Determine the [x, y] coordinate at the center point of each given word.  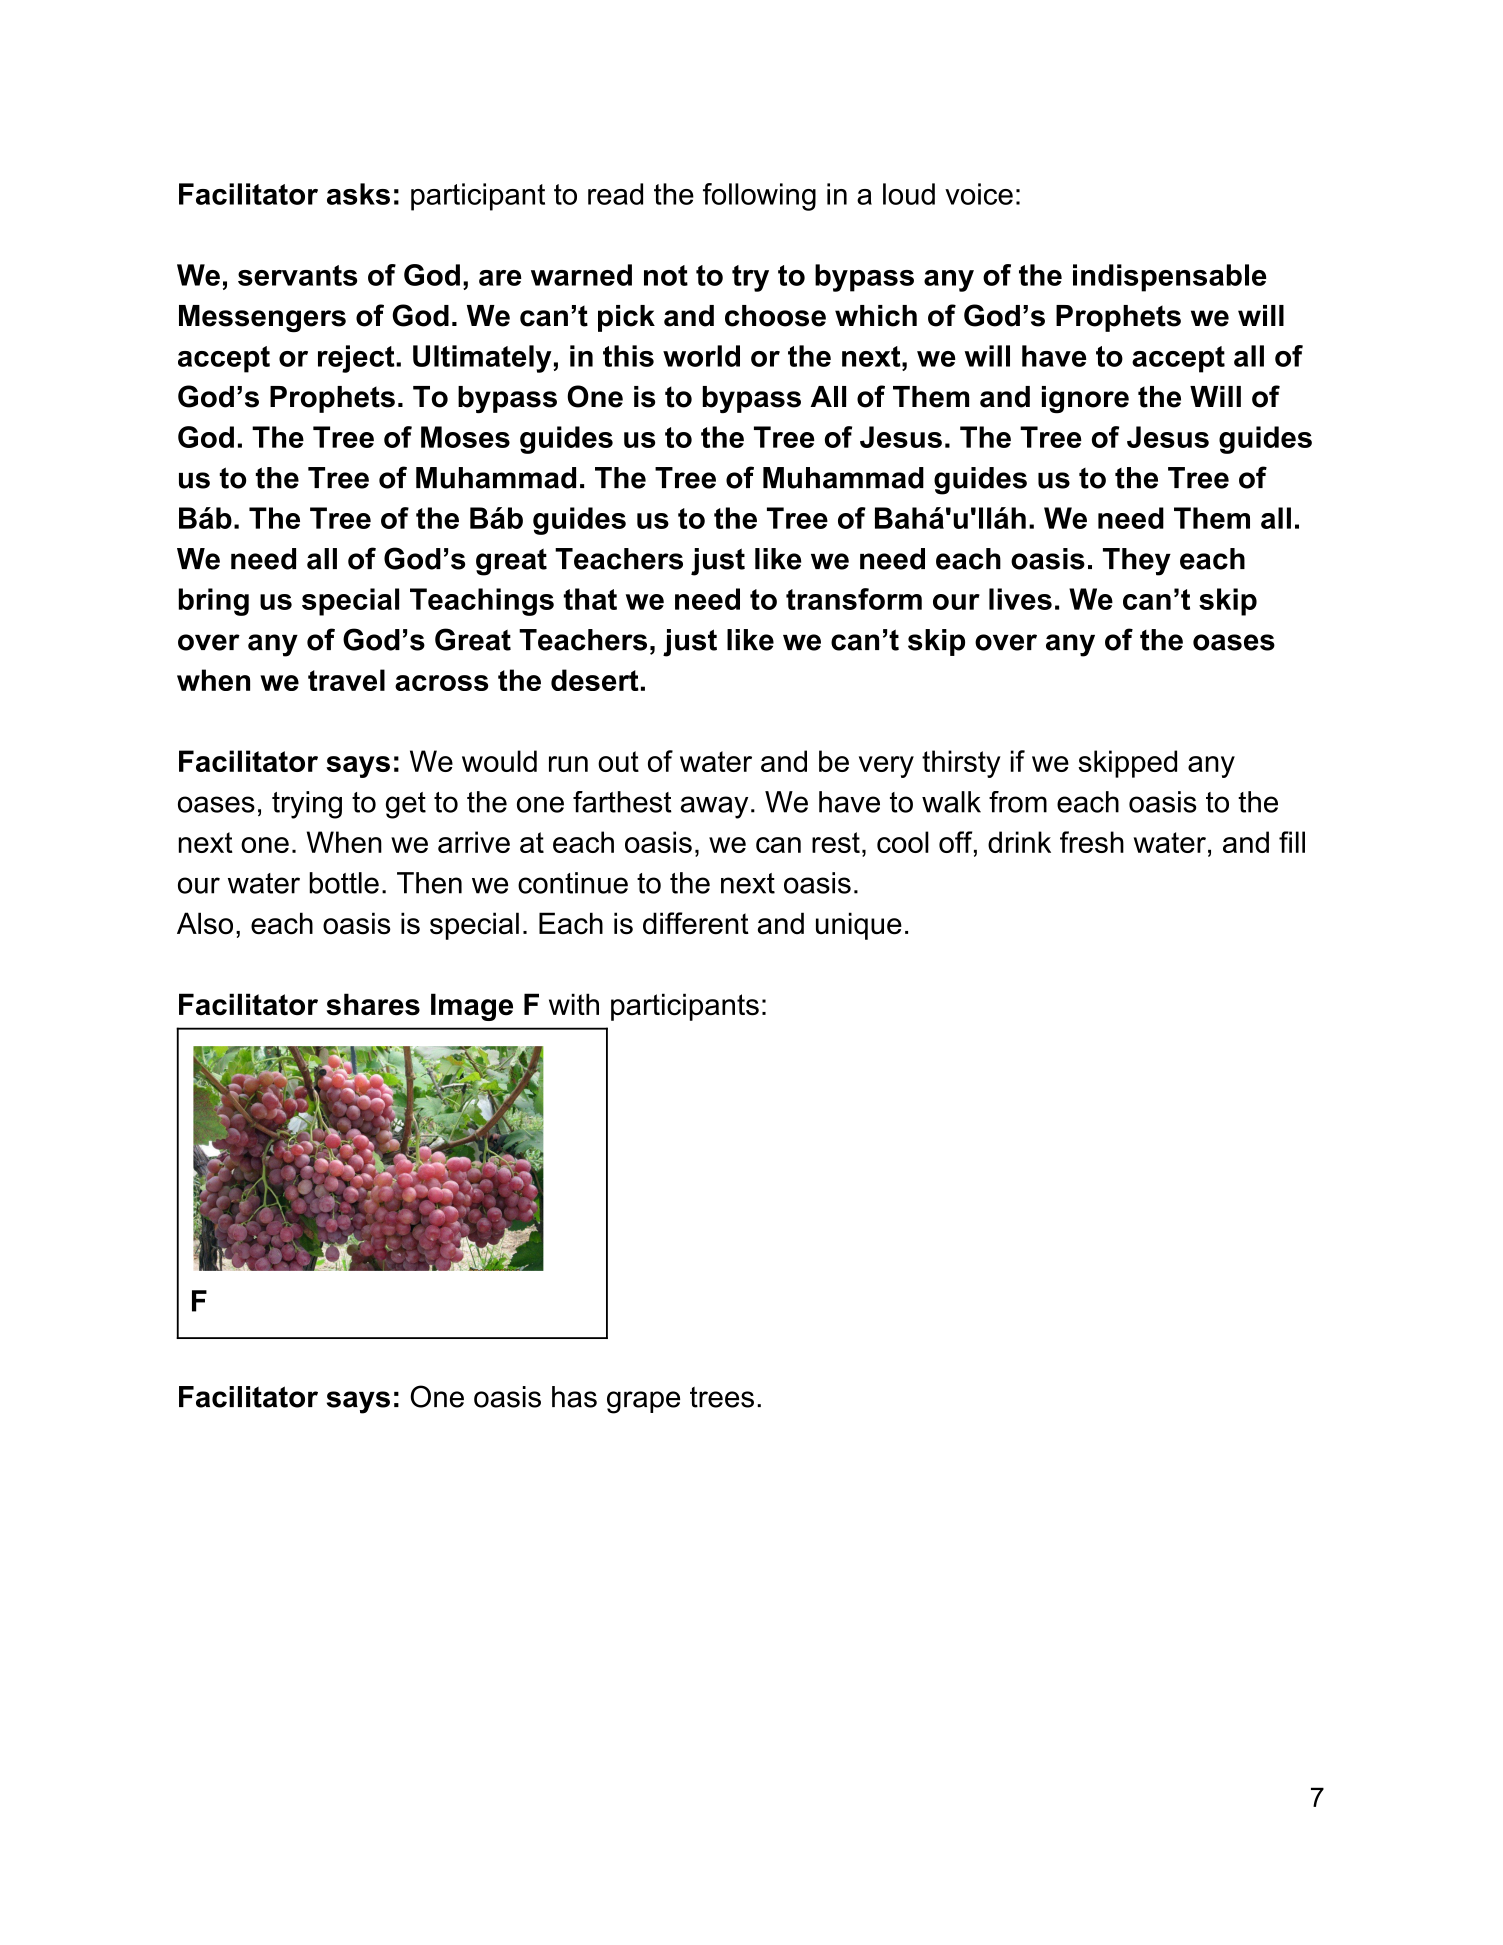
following [759, 197]
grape [643, 1402]
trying [307, 805]
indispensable [1170, 278]
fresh [1092, 842]
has [574, 1397]
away [714, 807]
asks [358, 194]
